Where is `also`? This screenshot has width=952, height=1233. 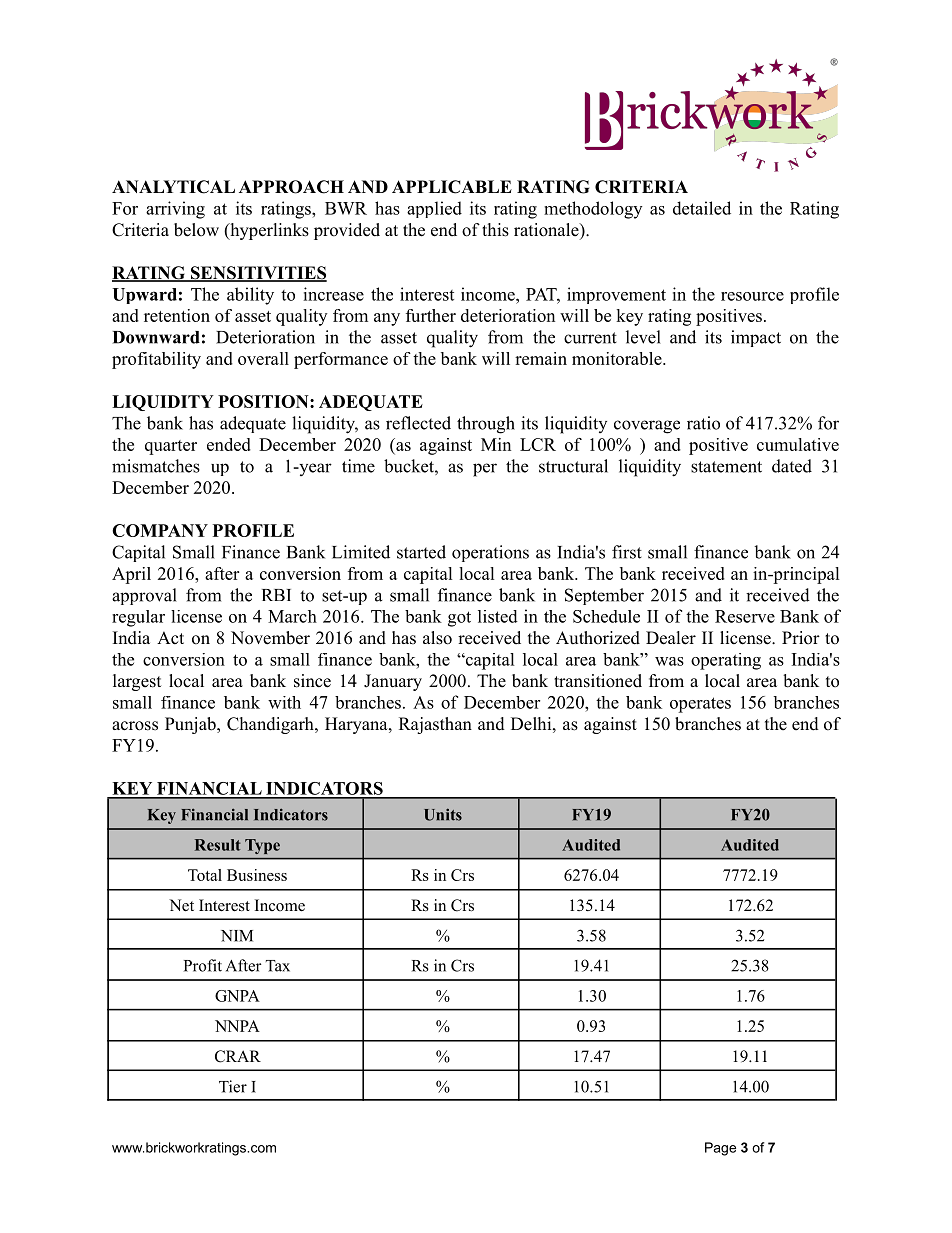 also is located at coordinates (437, 638).
